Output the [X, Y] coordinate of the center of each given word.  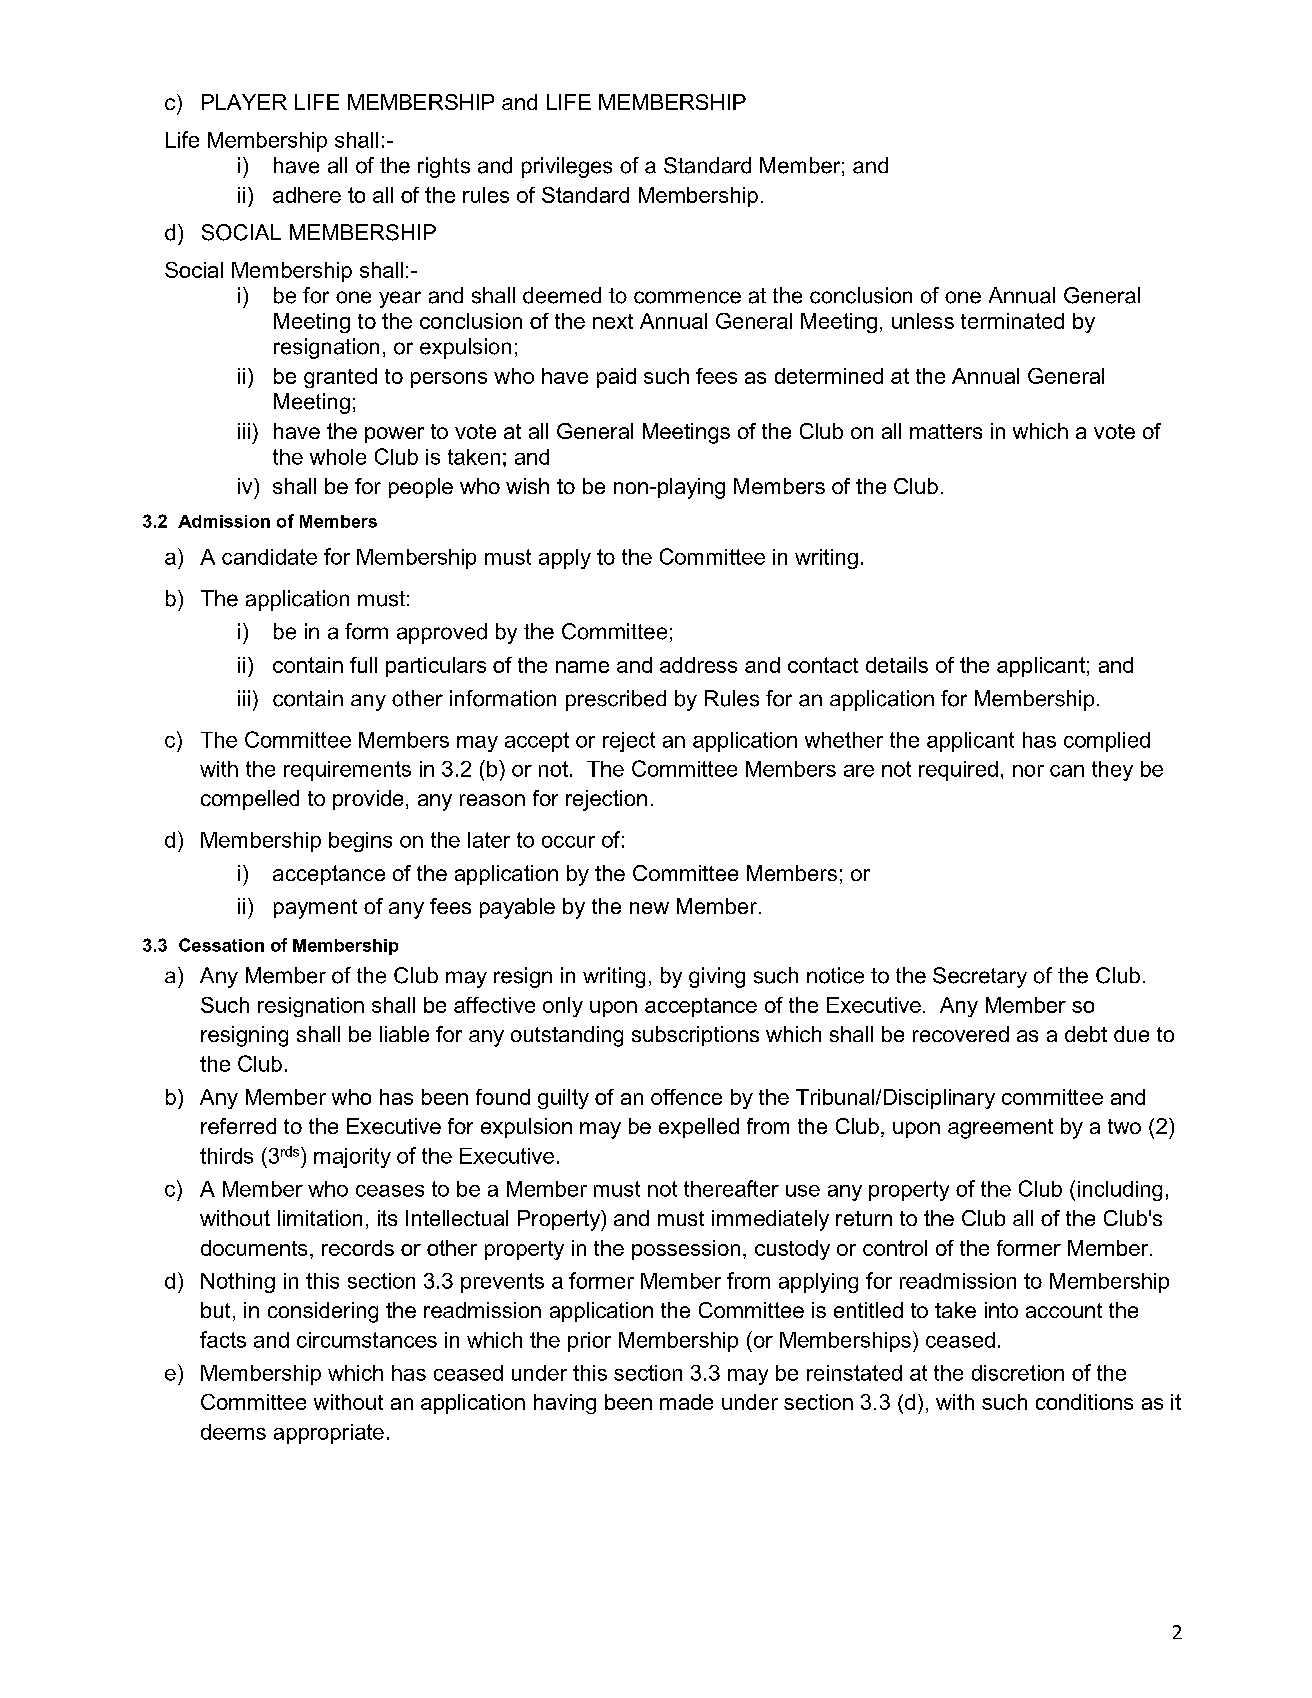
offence [686, 1097]
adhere [307, 195]
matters [946, 431]
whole [338, 457]
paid [616, 378]
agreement [1000, 1129]
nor [1028, 771]
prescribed [616, 700]
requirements [347, 771]
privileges [567, 167]
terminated [1012, 321]
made [686, 1402]
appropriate [329, 1434]
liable [404, 1034]
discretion [1018, 1373]
